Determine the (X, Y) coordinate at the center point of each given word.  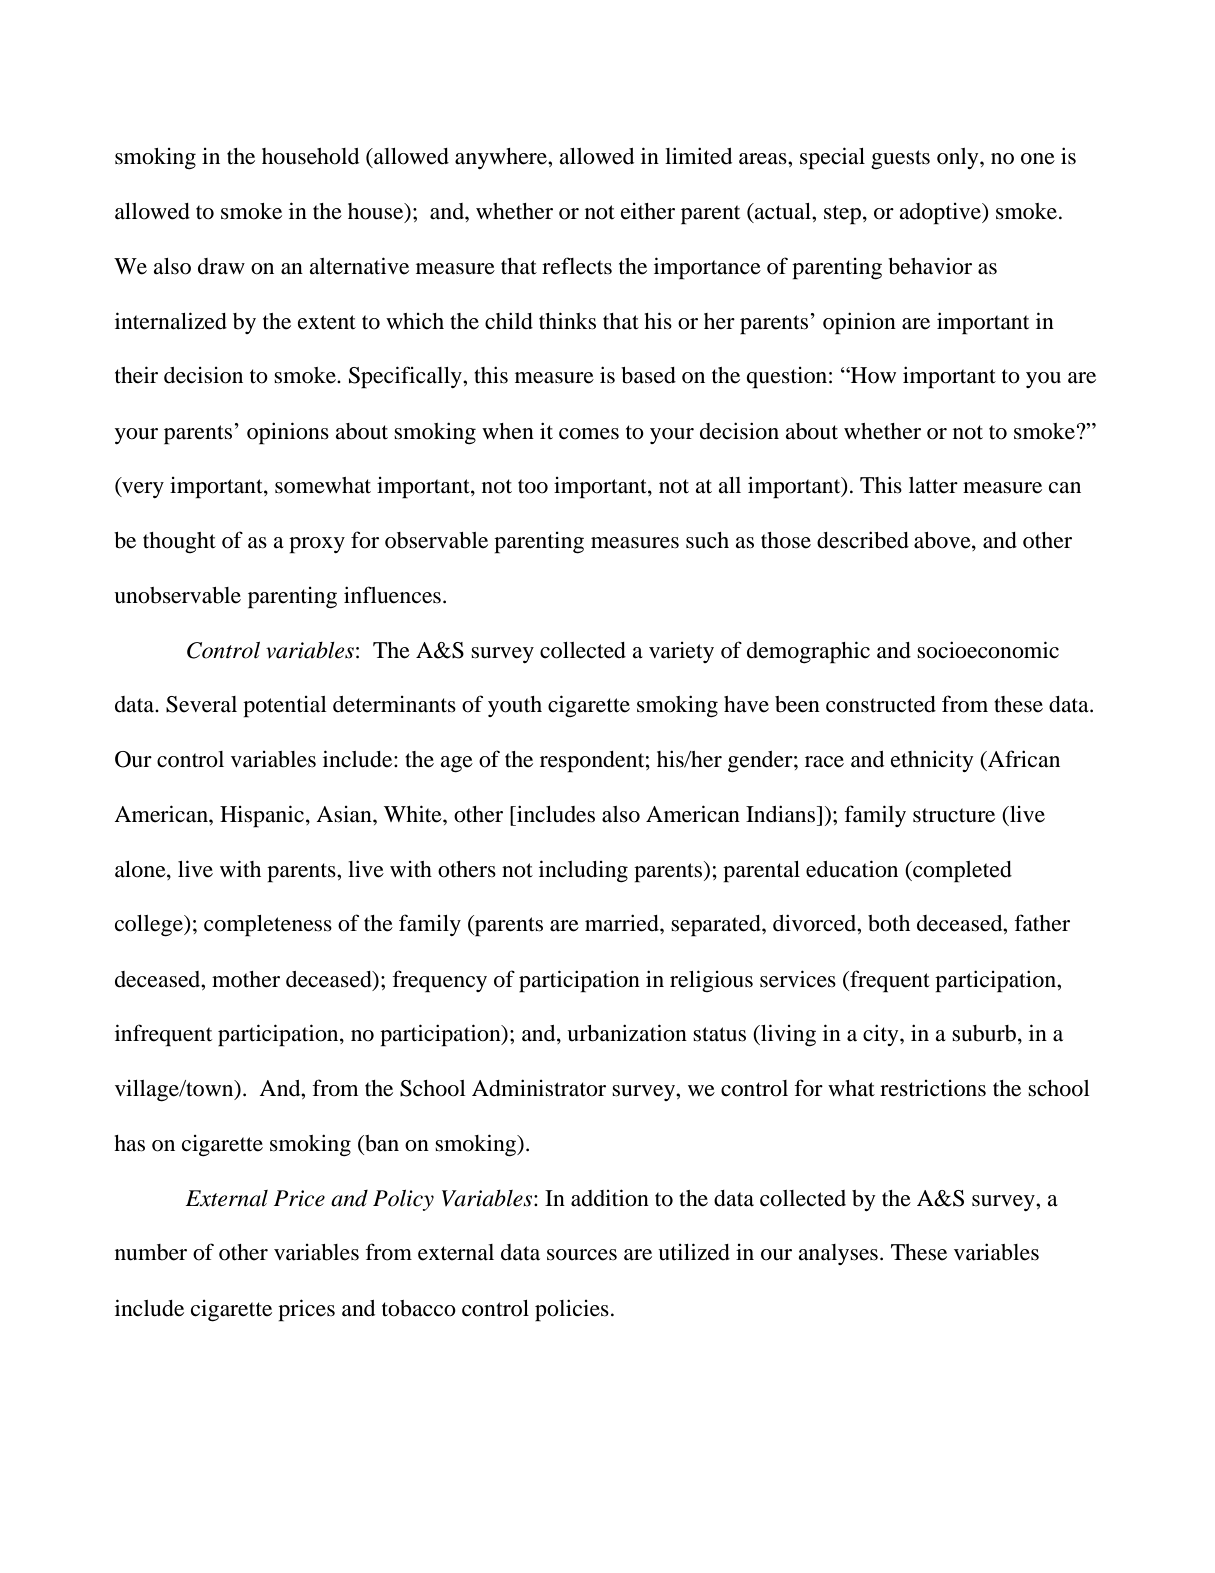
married (623, 923)
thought (179, 542)
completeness (268, 926)
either (648, 211)
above (943, 541)
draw (221, 266)
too (533, 486)
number (151, 1252)
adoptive (941, 214)
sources (582, 1255)
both (889, 923)
